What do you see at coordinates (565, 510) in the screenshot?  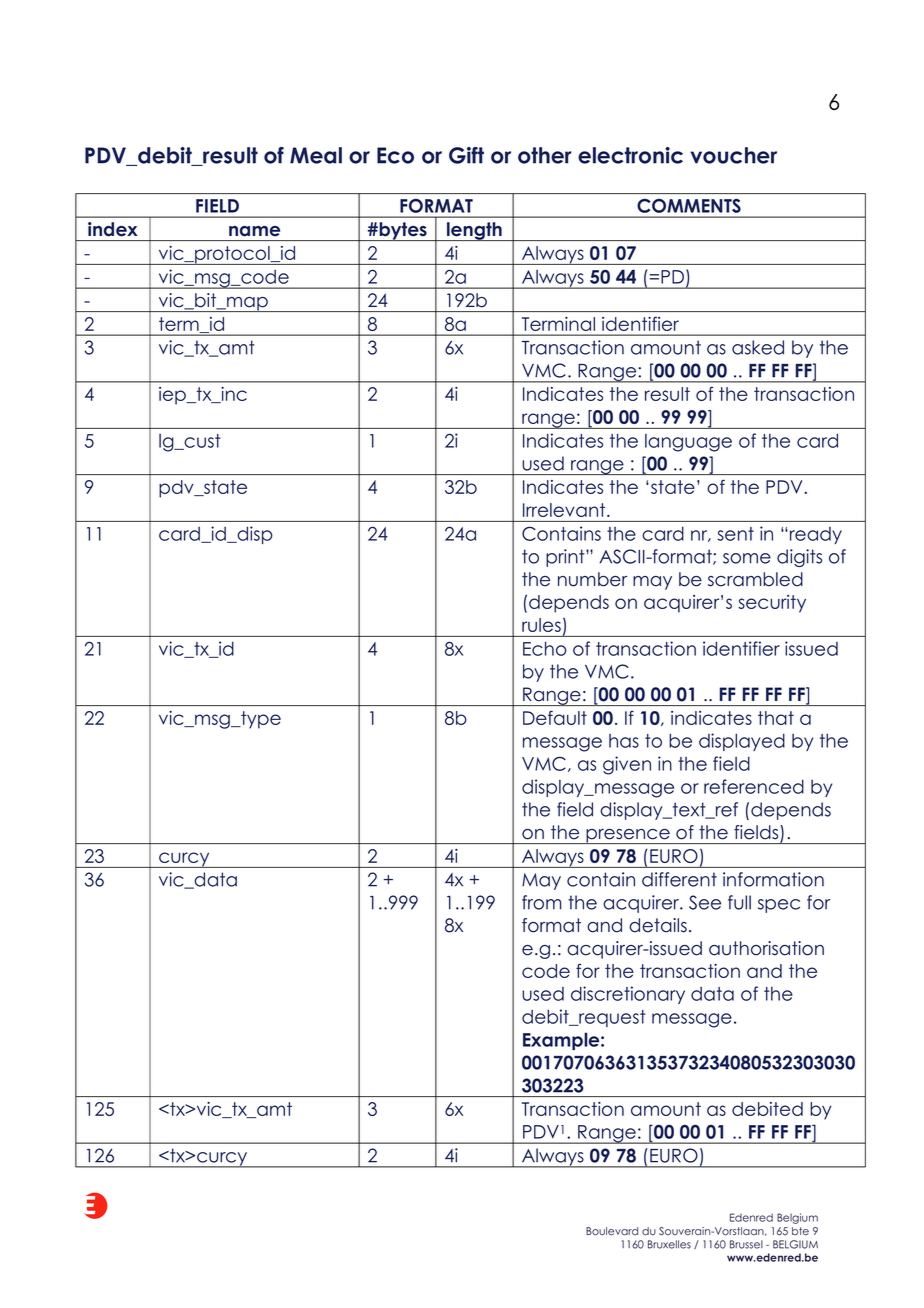 I see `Irrelevant` at bounding box center [565, 510].
